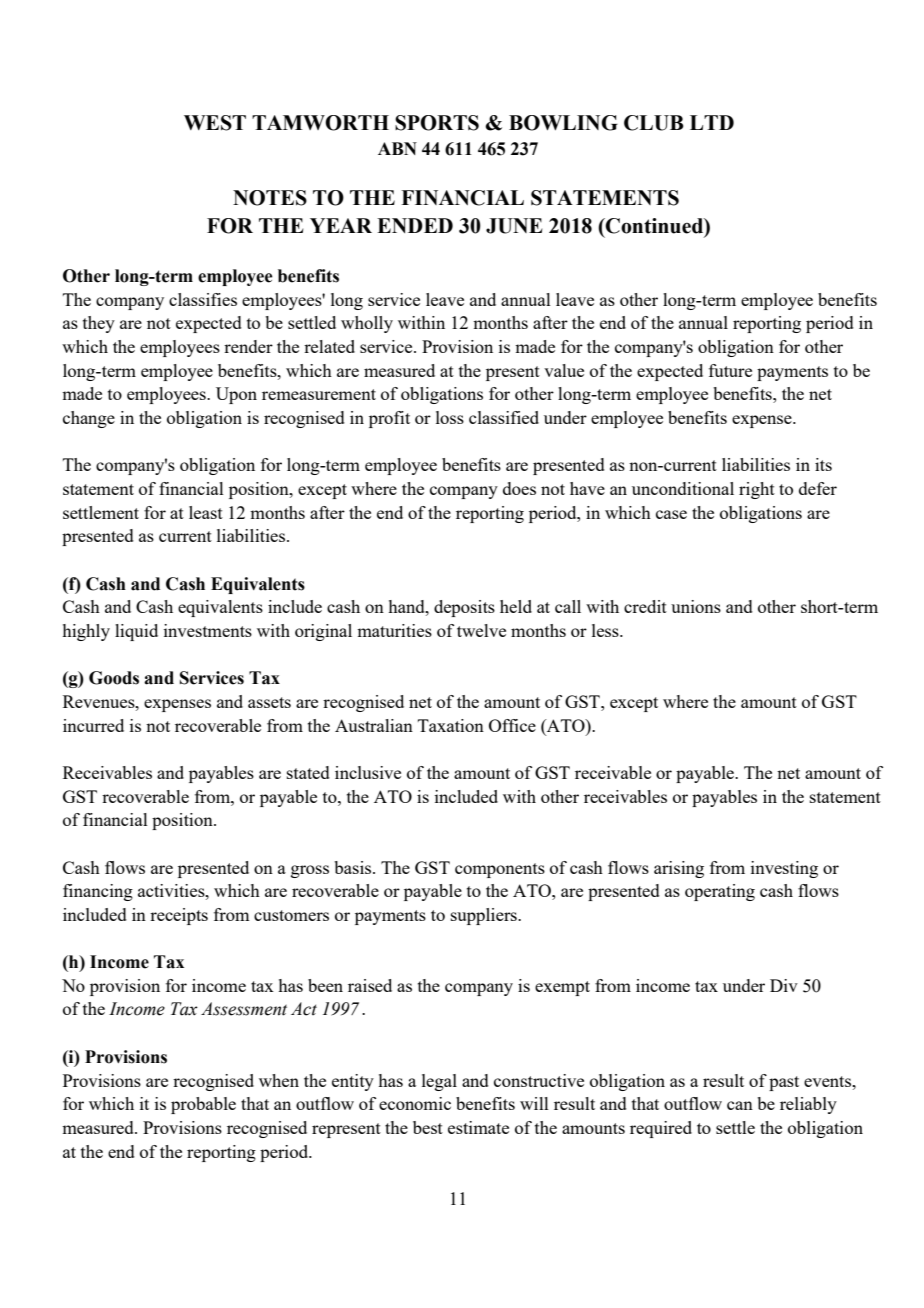 This document has height=1308, width=924. Describe the element at coordinates (519, 488) in the document. I see `does` at that location.
